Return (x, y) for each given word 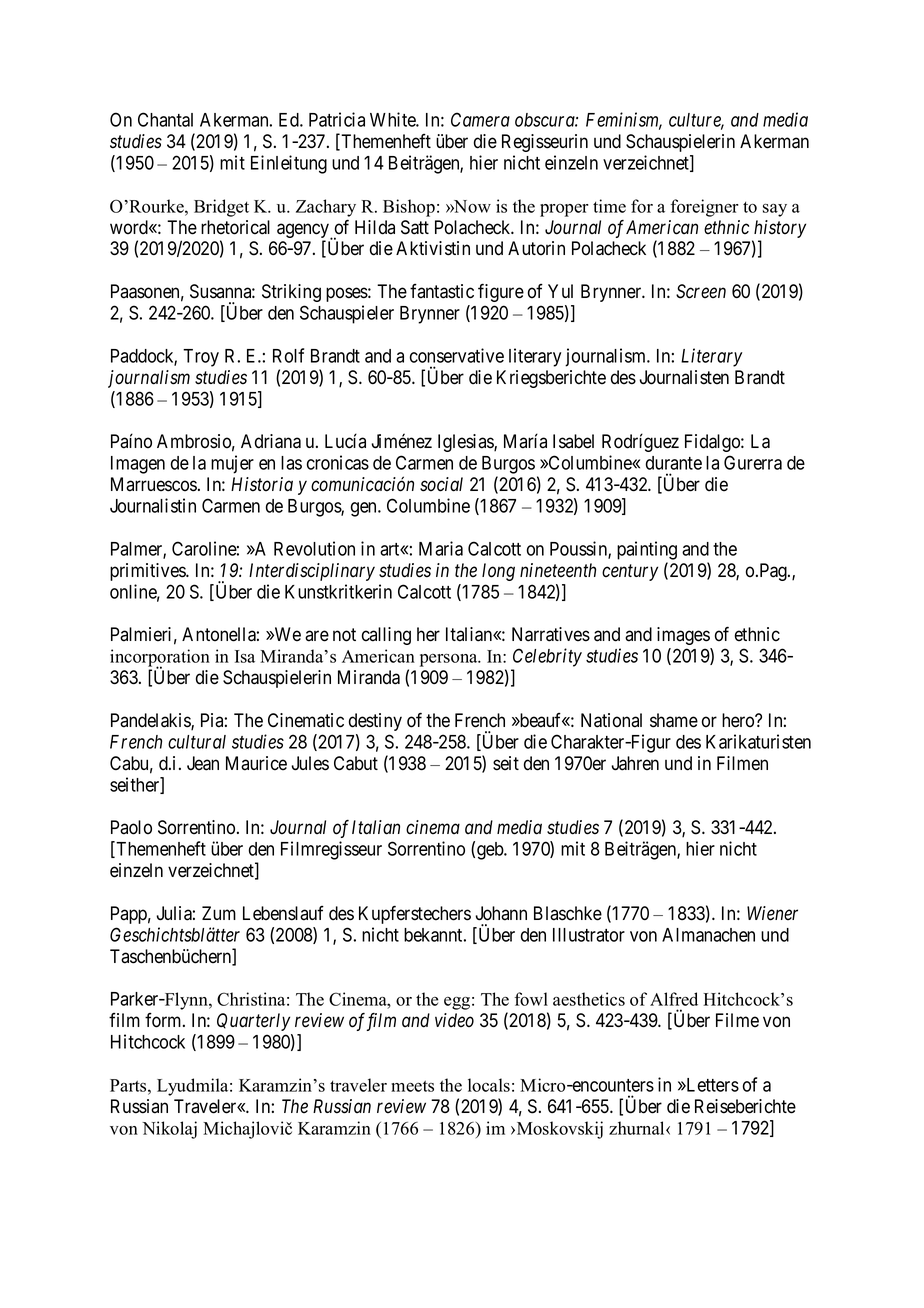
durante (674, 463)
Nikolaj (169, 1130)
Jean (203, 763)
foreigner (705, 208)
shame (674, 720)
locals (489, 1085)
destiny (375, 722)
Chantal (165, 119)
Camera (480, 119)
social (441, 484)
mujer (232, 464)
